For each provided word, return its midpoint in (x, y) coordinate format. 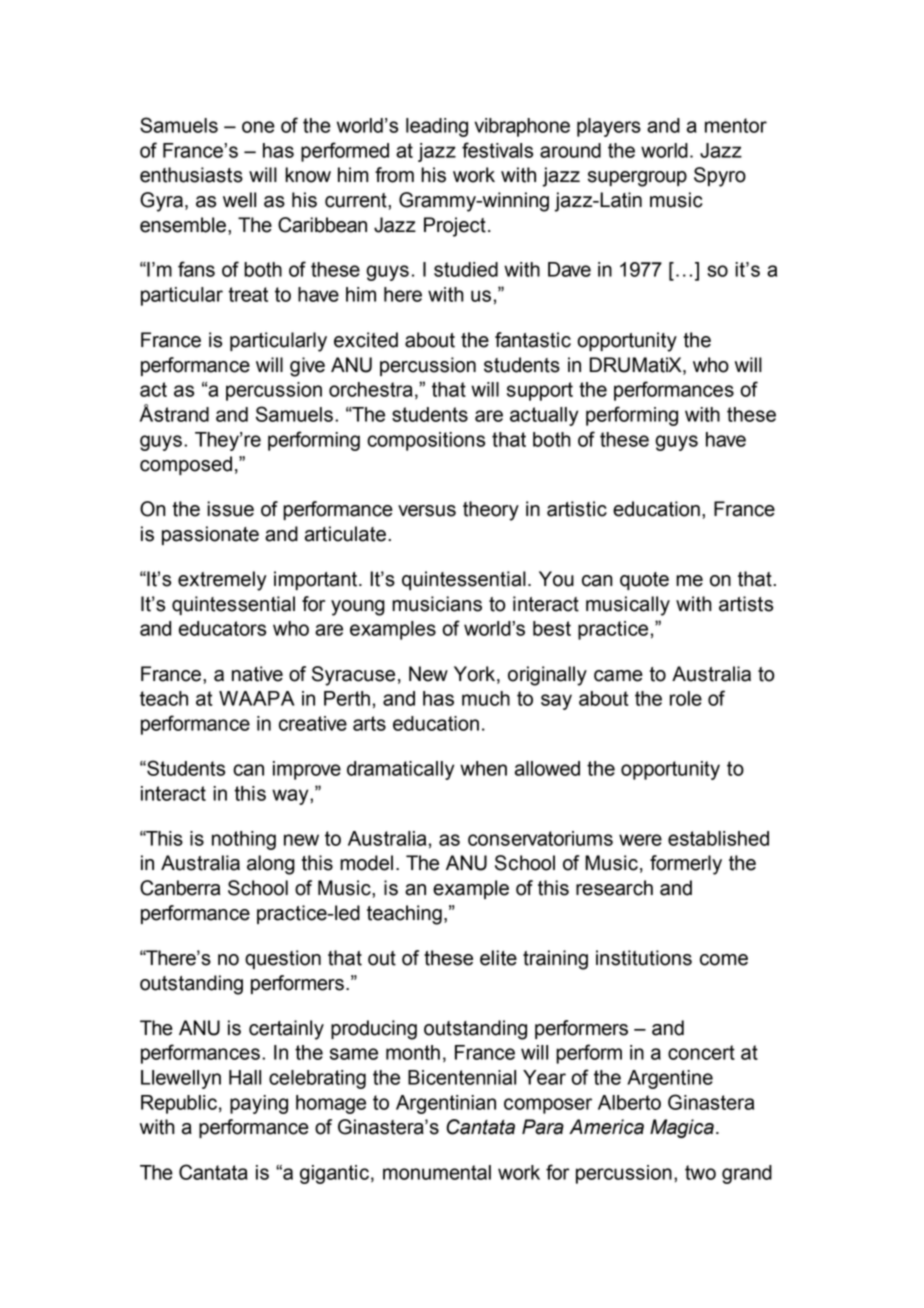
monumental (437, 1172)
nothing (244, 840)
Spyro (720, 177)
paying (259, 1104)
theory (491, 511)
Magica (682, 1128)
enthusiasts (191, 175)
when (483, 768)
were (640, 840)
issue (230, 509)
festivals (497, 150)
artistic (577, 509)
